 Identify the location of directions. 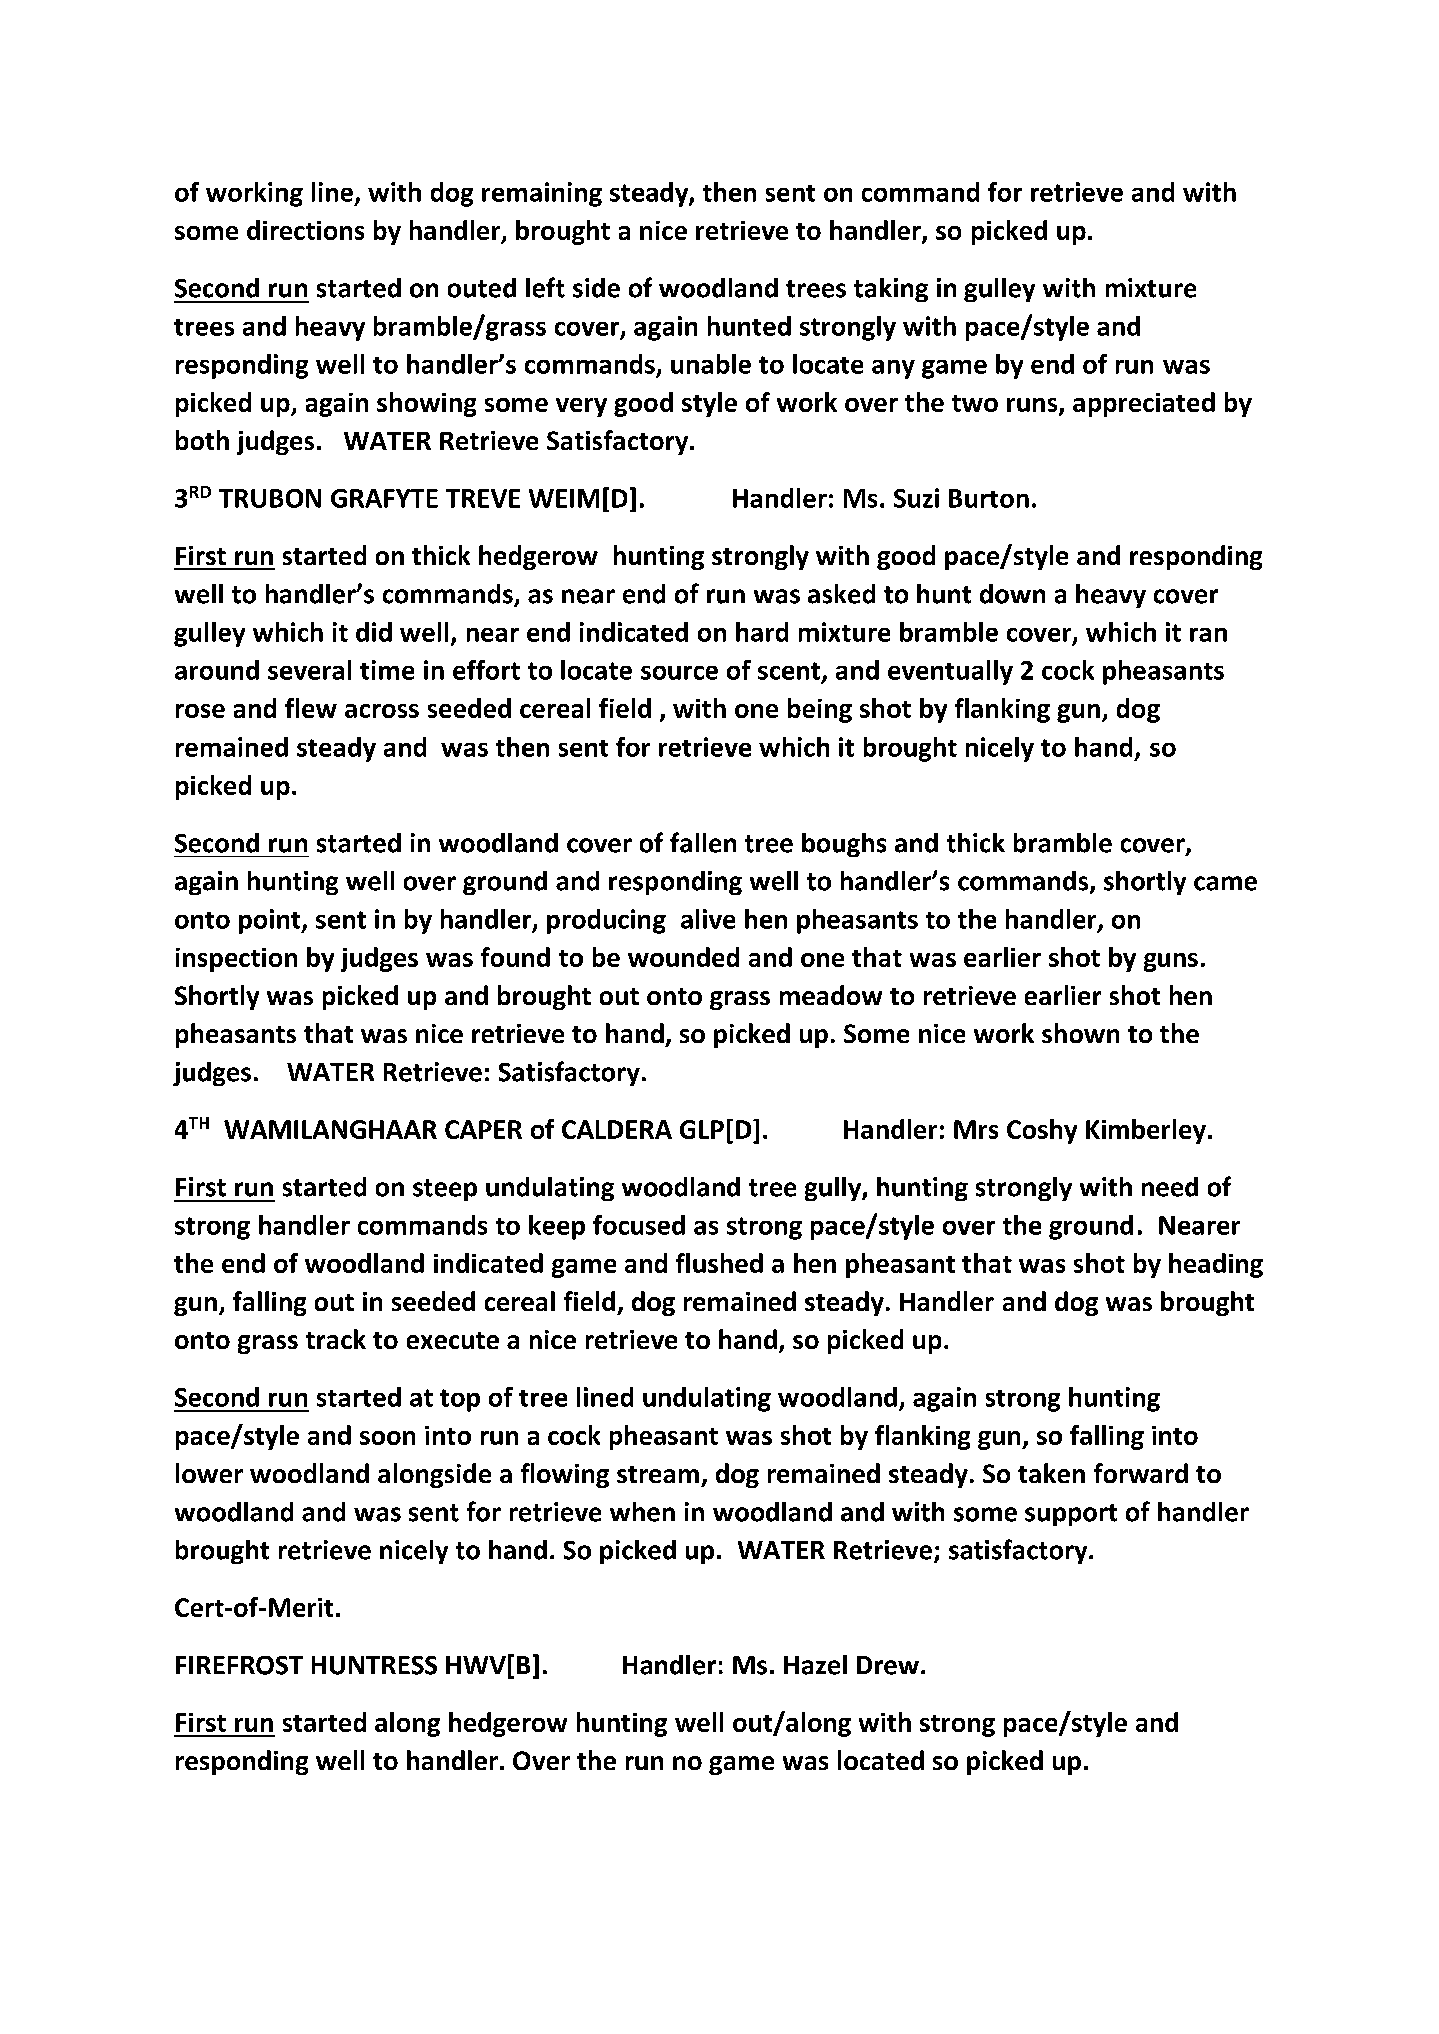
(305, 230).
